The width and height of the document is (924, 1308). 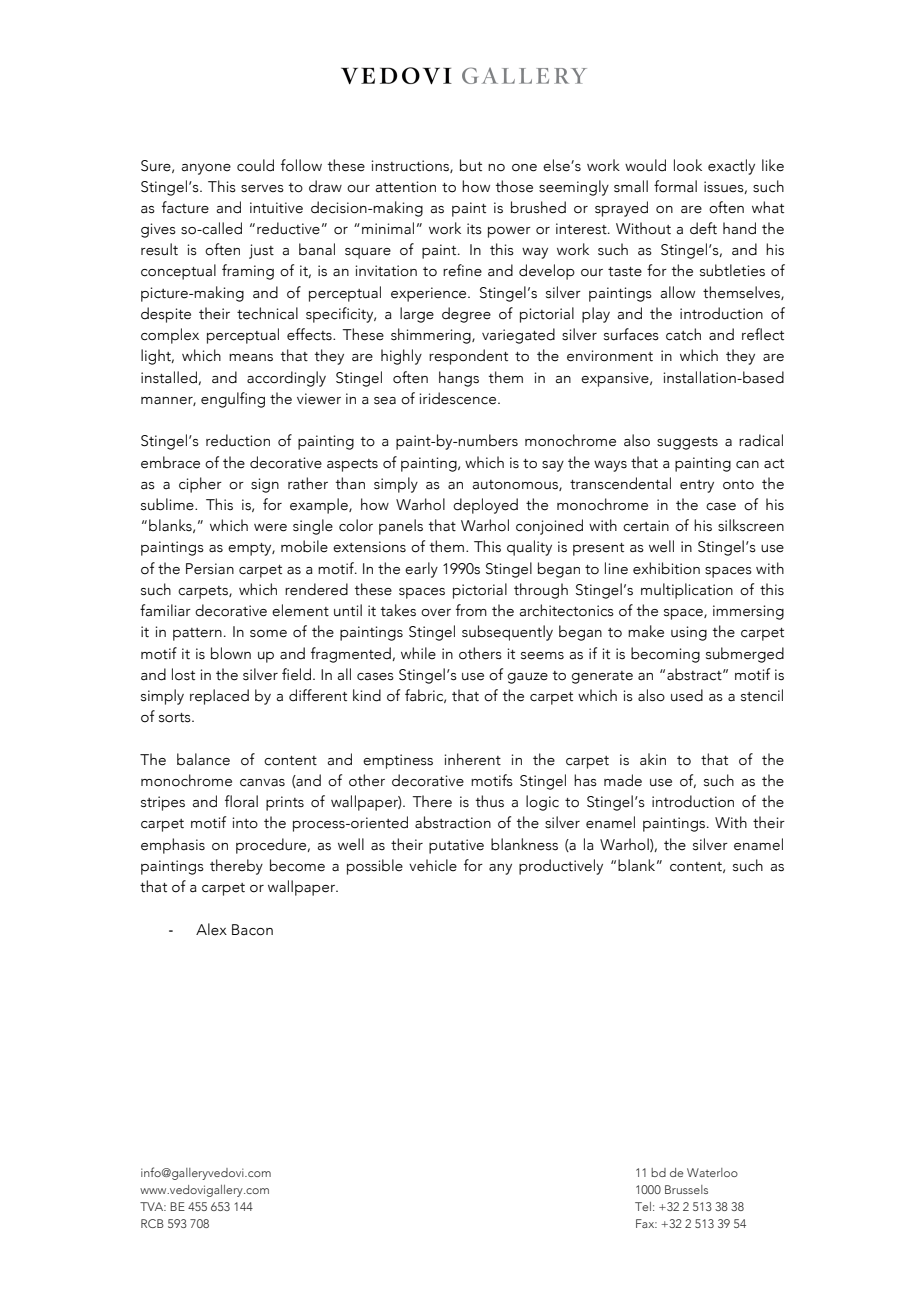 I want to click on but, so click(x=471, y=165).
